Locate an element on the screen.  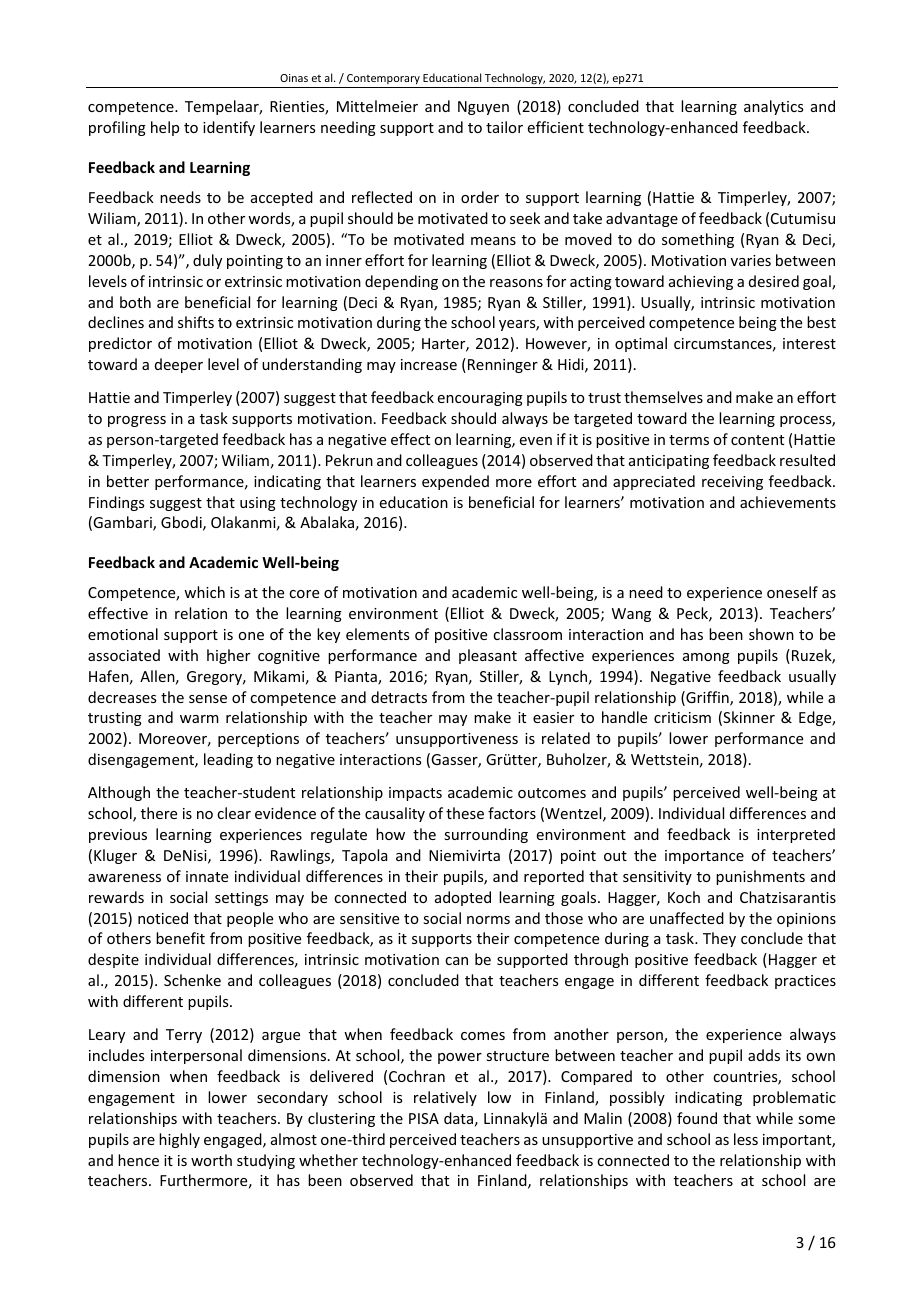
which is located at coordinates (204, 592).
